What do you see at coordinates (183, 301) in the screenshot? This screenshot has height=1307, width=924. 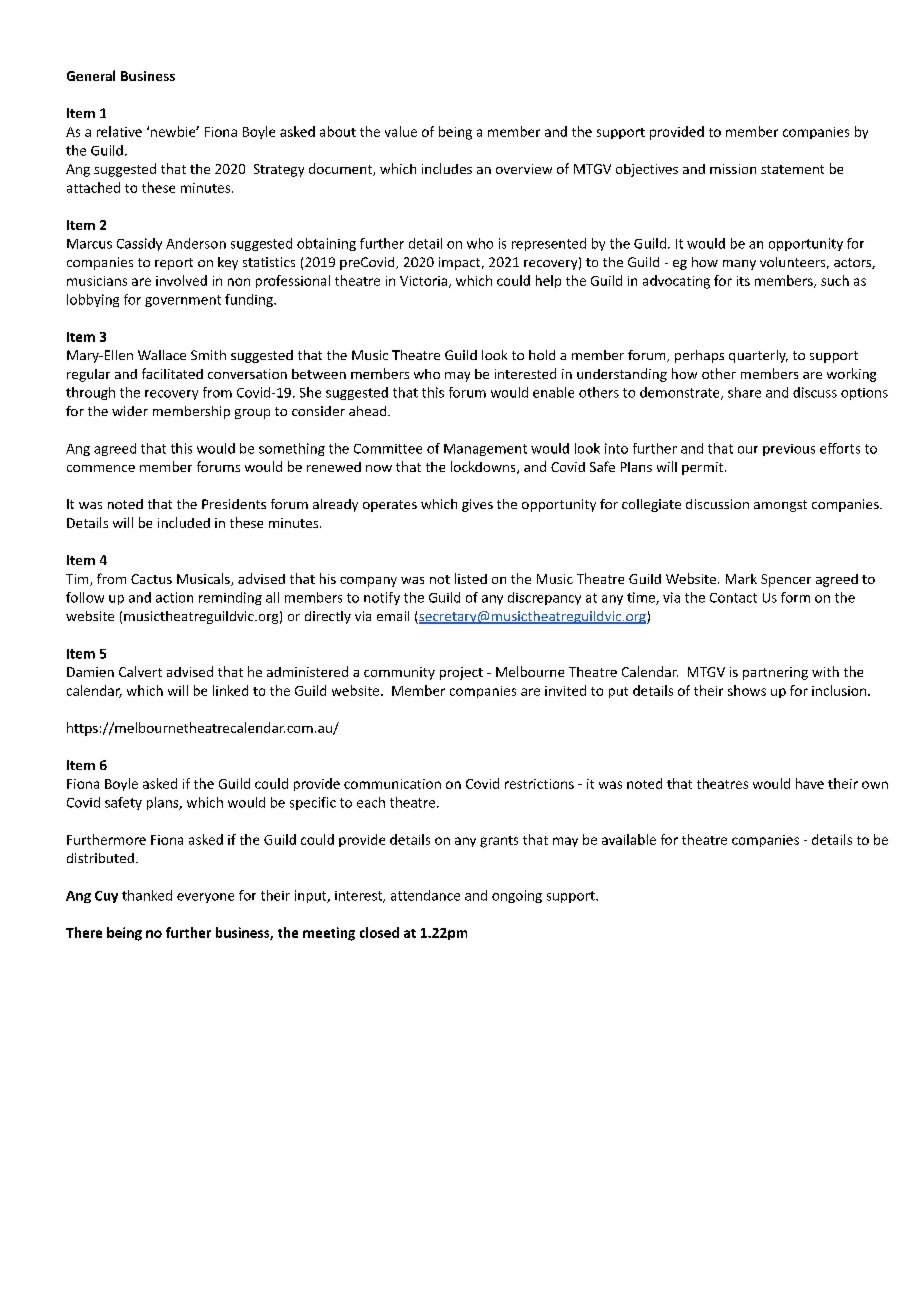 I see `government` at bounding box center [183, 301].
